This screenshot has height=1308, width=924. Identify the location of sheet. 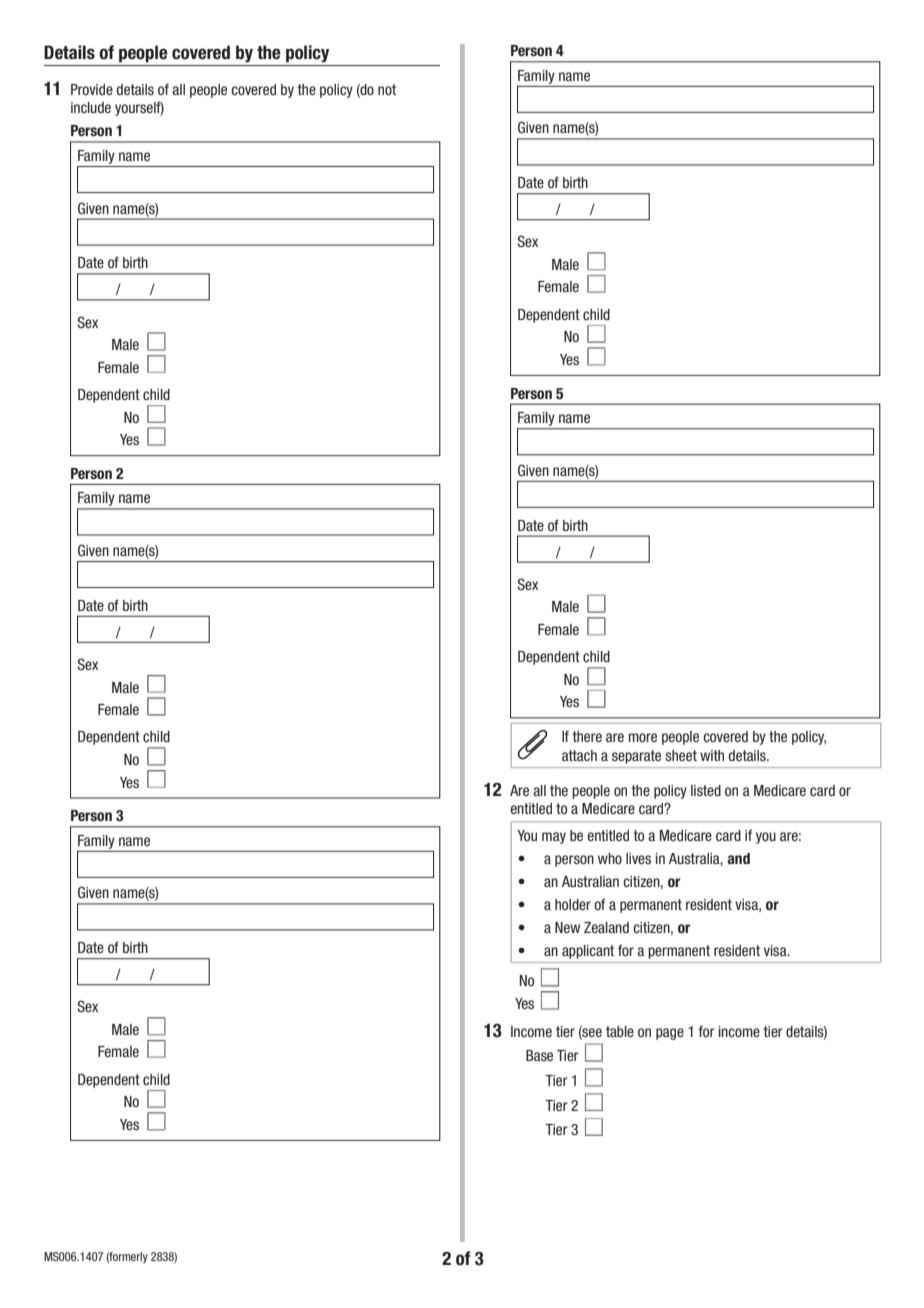
(681, 755).
